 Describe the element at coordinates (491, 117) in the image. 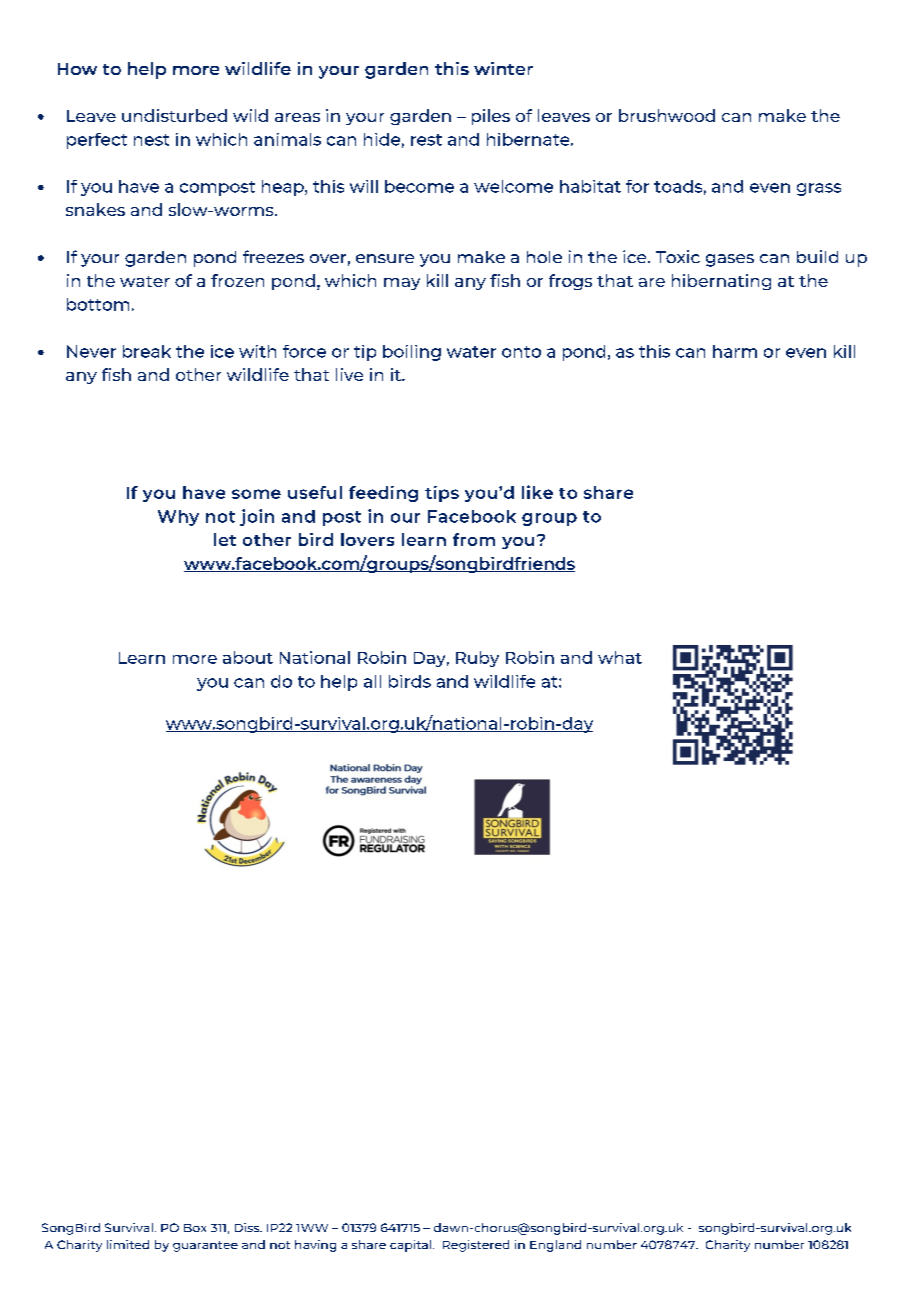

I see `piles` at that location.
